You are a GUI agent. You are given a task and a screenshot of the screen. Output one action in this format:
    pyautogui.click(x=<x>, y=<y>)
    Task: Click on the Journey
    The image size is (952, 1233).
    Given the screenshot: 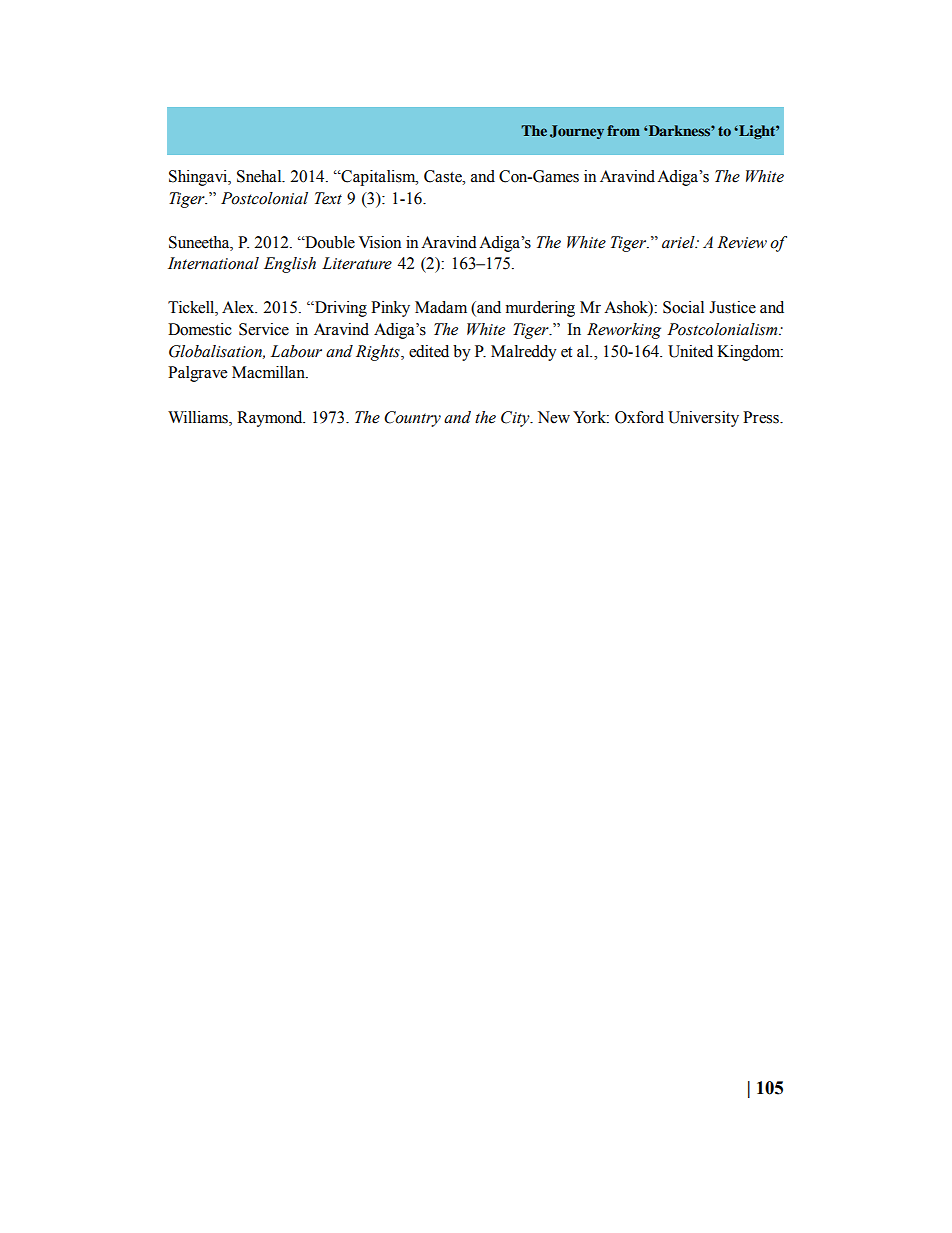 What is the action you would take?
    pyautogui.click(x=577, y=132)
